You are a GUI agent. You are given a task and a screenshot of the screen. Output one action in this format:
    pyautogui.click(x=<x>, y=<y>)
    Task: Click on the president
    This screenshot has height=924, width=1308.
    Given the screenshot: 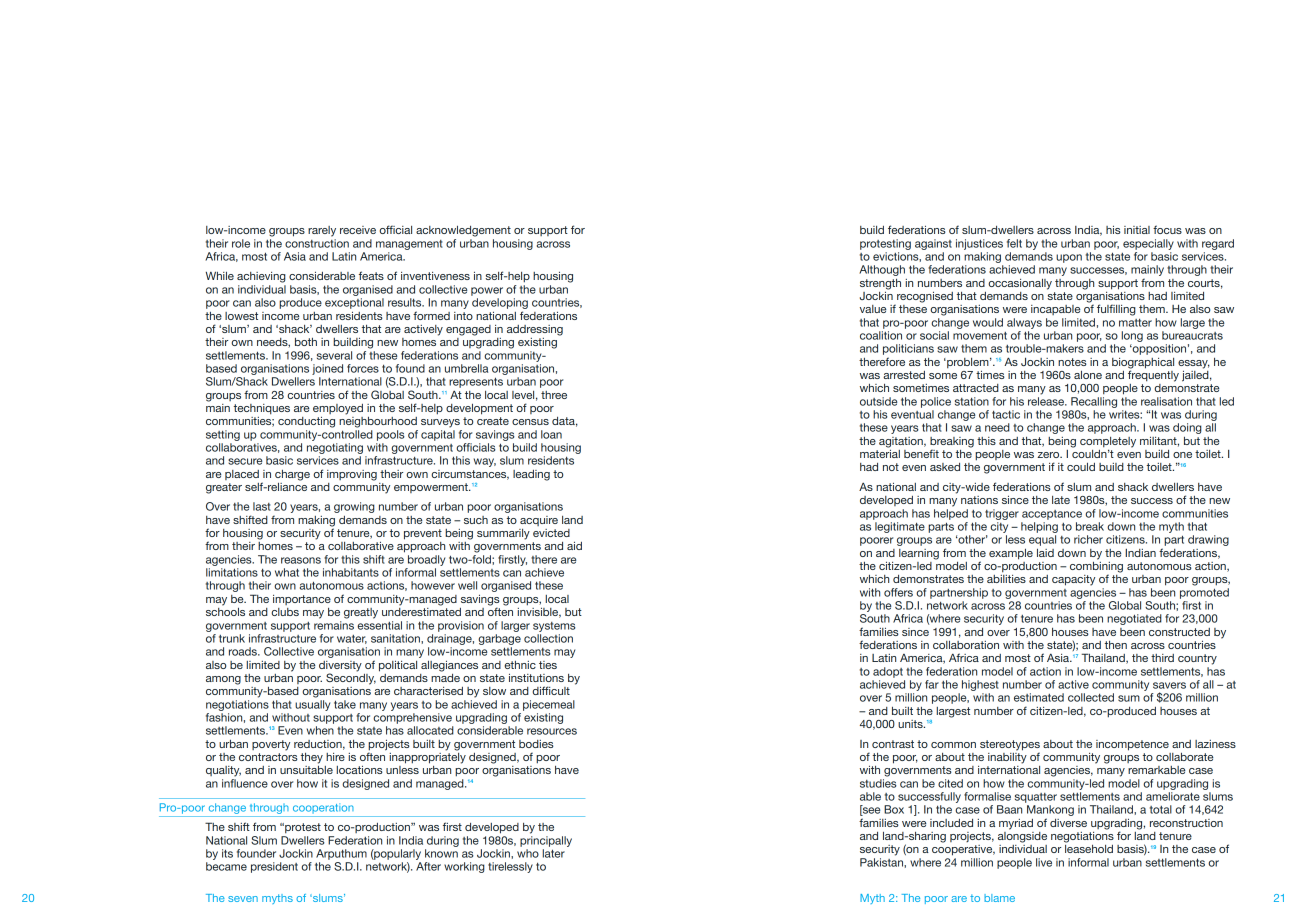 What is the action you would take?
    pyautogui.click(x=274, y=867)
